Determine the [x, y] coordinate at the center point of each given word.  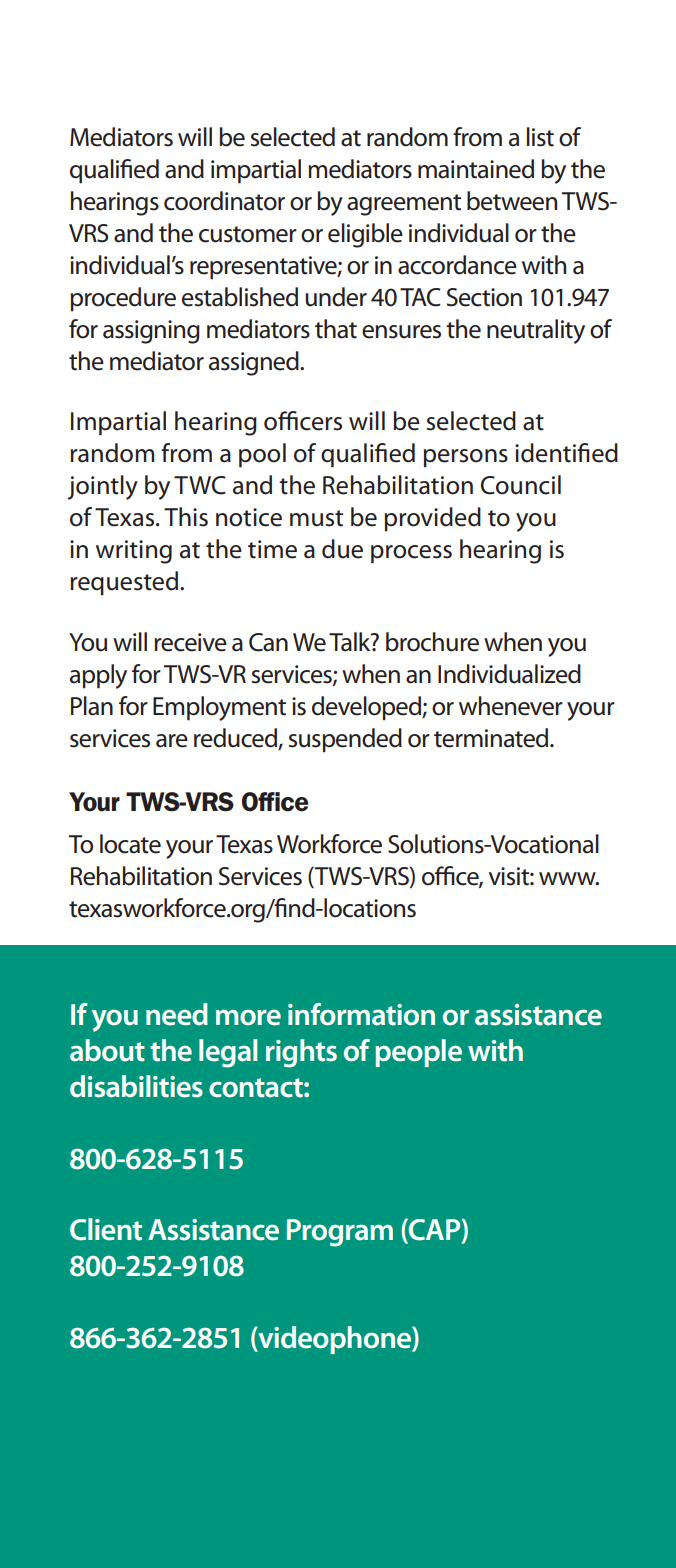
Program [340, 1233]
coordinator [224, 201]
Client [106, 1229]
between [512, 201]
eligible [365, 235]
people [418, 1053]
